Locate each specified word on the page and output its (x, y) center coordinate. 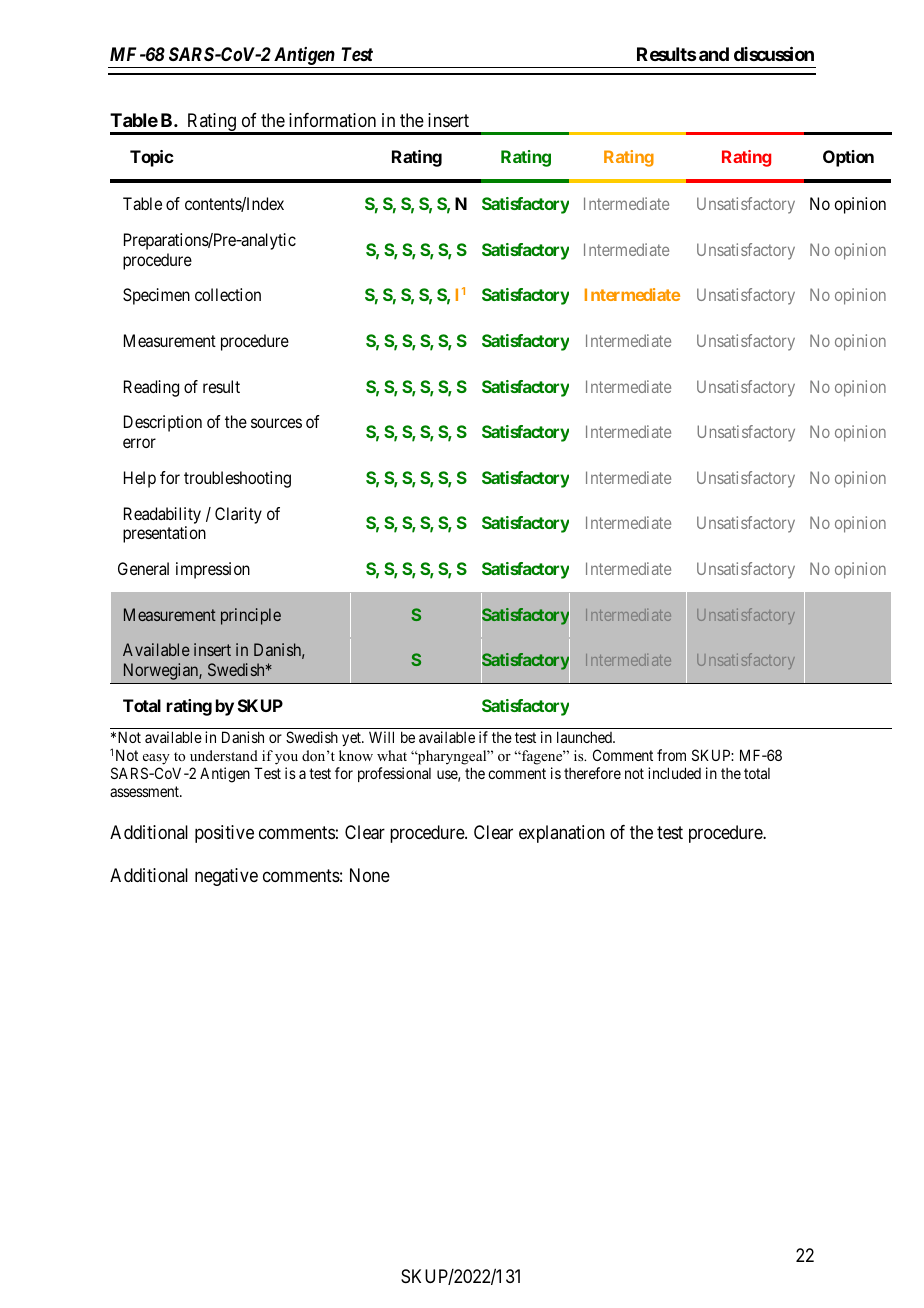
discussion (774, 53)
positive (224, 834)
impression (213, 570)
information (332, 120)
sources (276, 423)
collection (228, 294)
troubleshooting (237, 479)
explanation (562, 834)
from (671, 755)
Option (848, 158)
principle (251, 616)
